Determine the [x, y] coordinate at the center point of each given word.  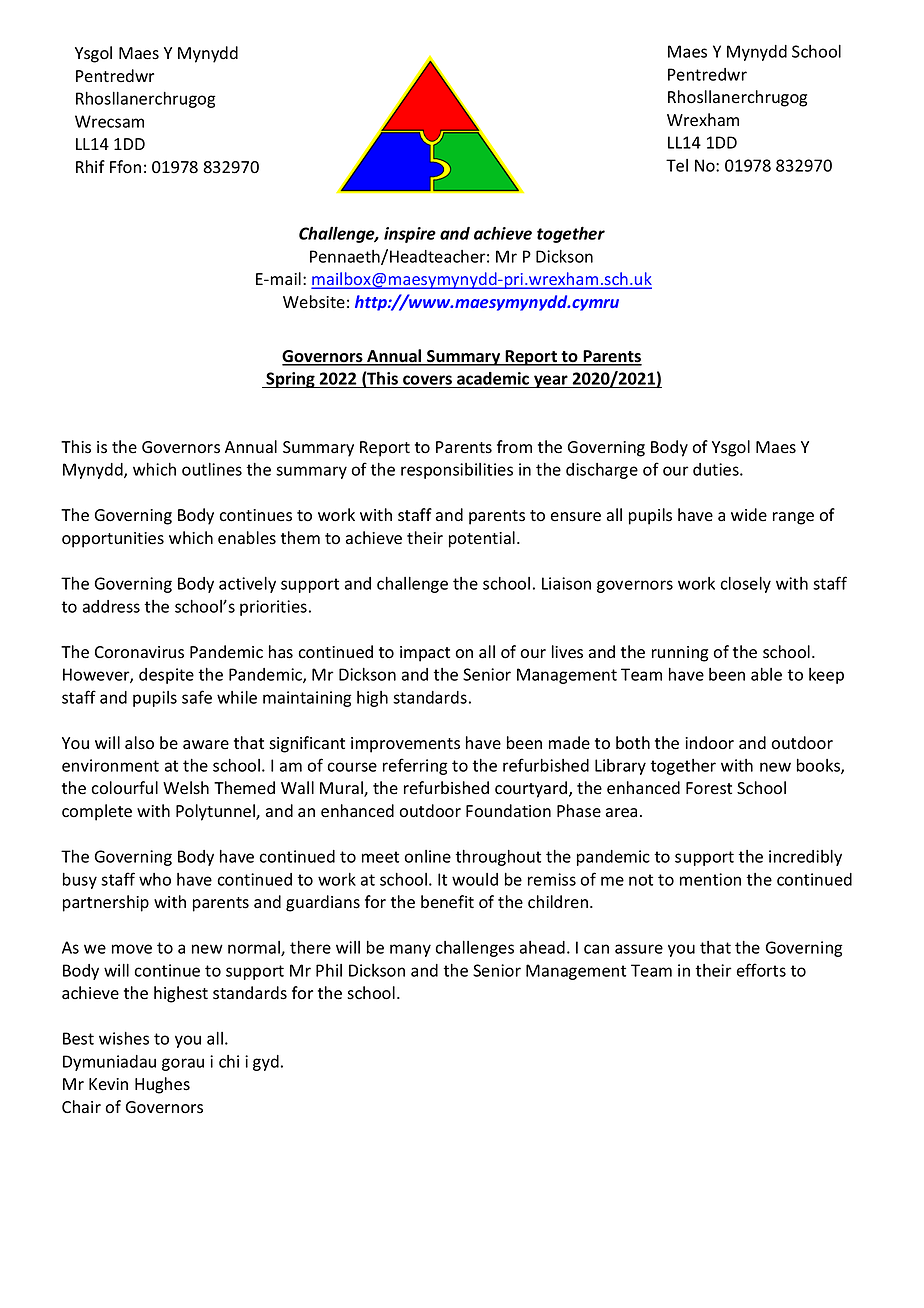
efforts [761, 970]
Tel [677, 165]
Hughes [162, 1085]
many [410, 950]
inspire [410, 235]
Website [314, 302]
